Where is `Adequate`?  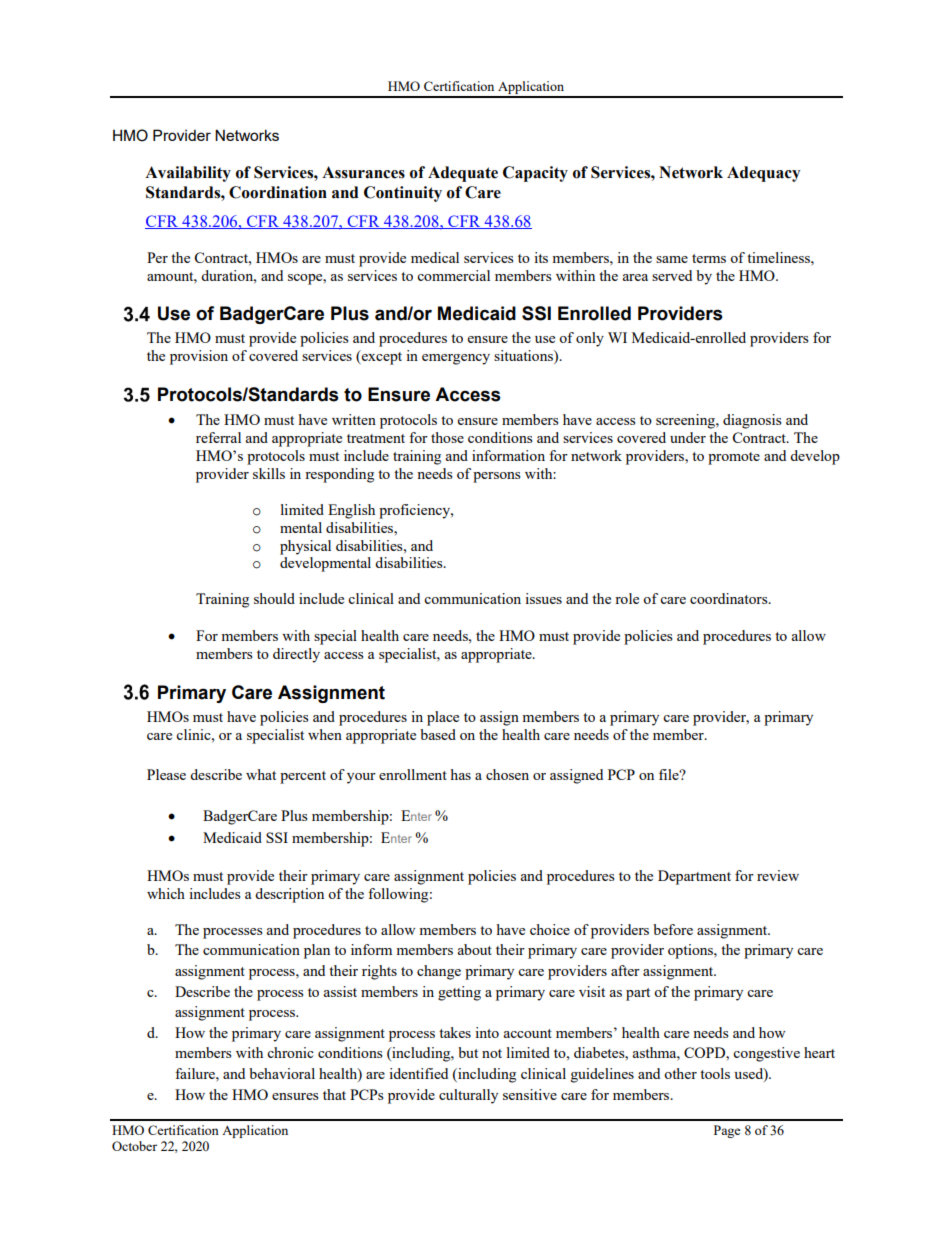 Adequate is located at coordinates (463, 174).
